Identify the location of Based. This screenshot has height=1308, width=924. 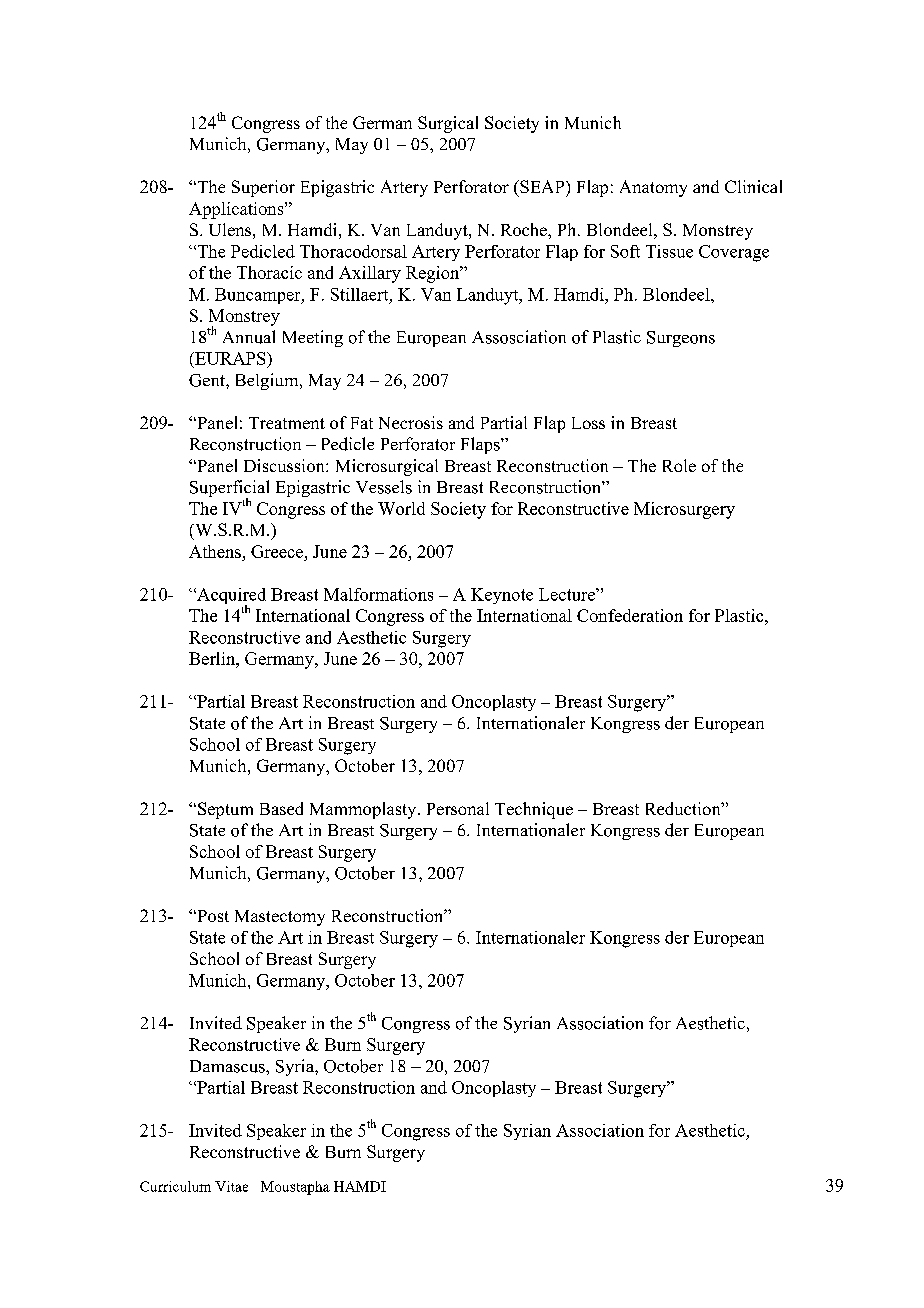
(281, 808).
